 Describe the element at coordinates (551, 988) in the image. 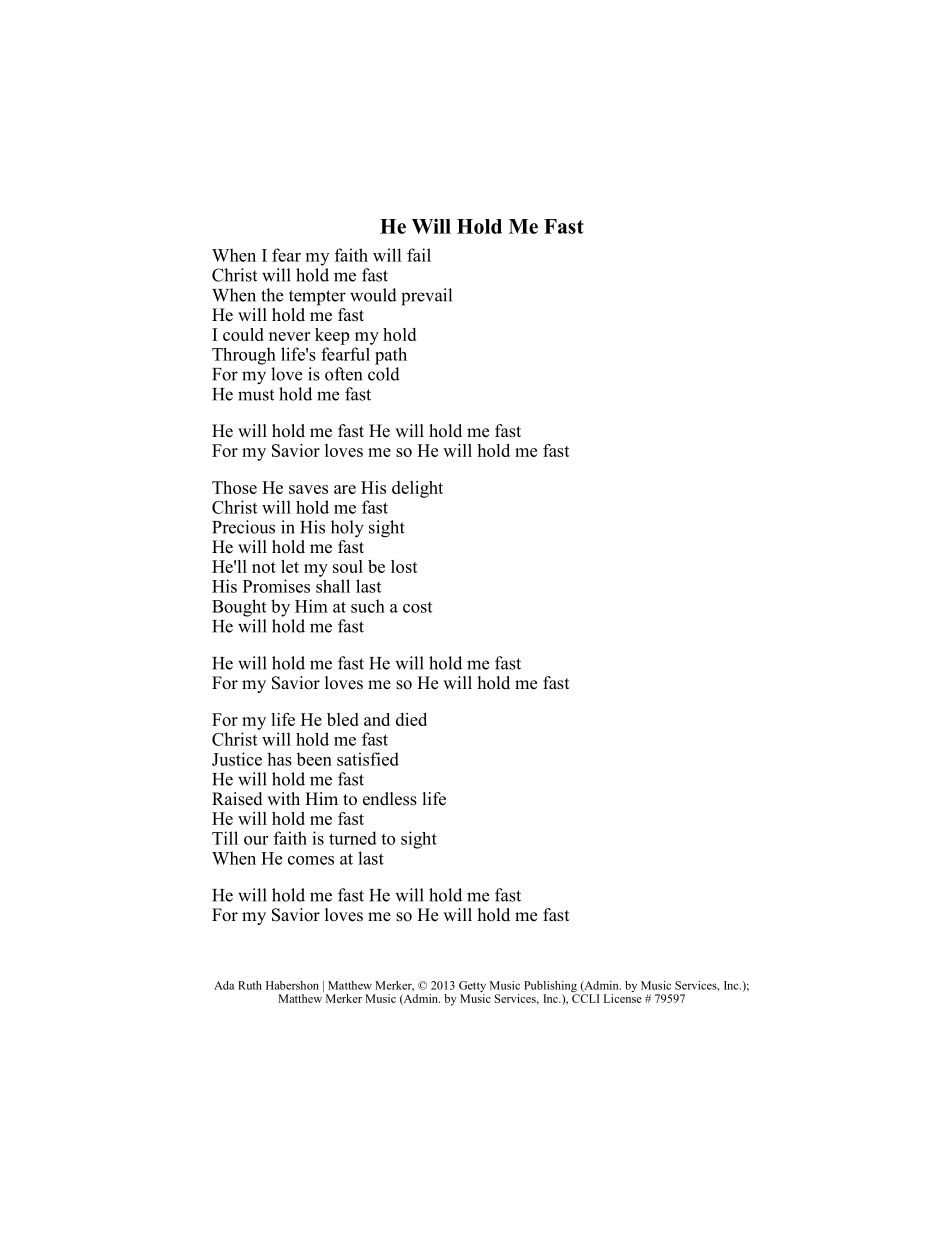

I see `Publishing` at that location.
